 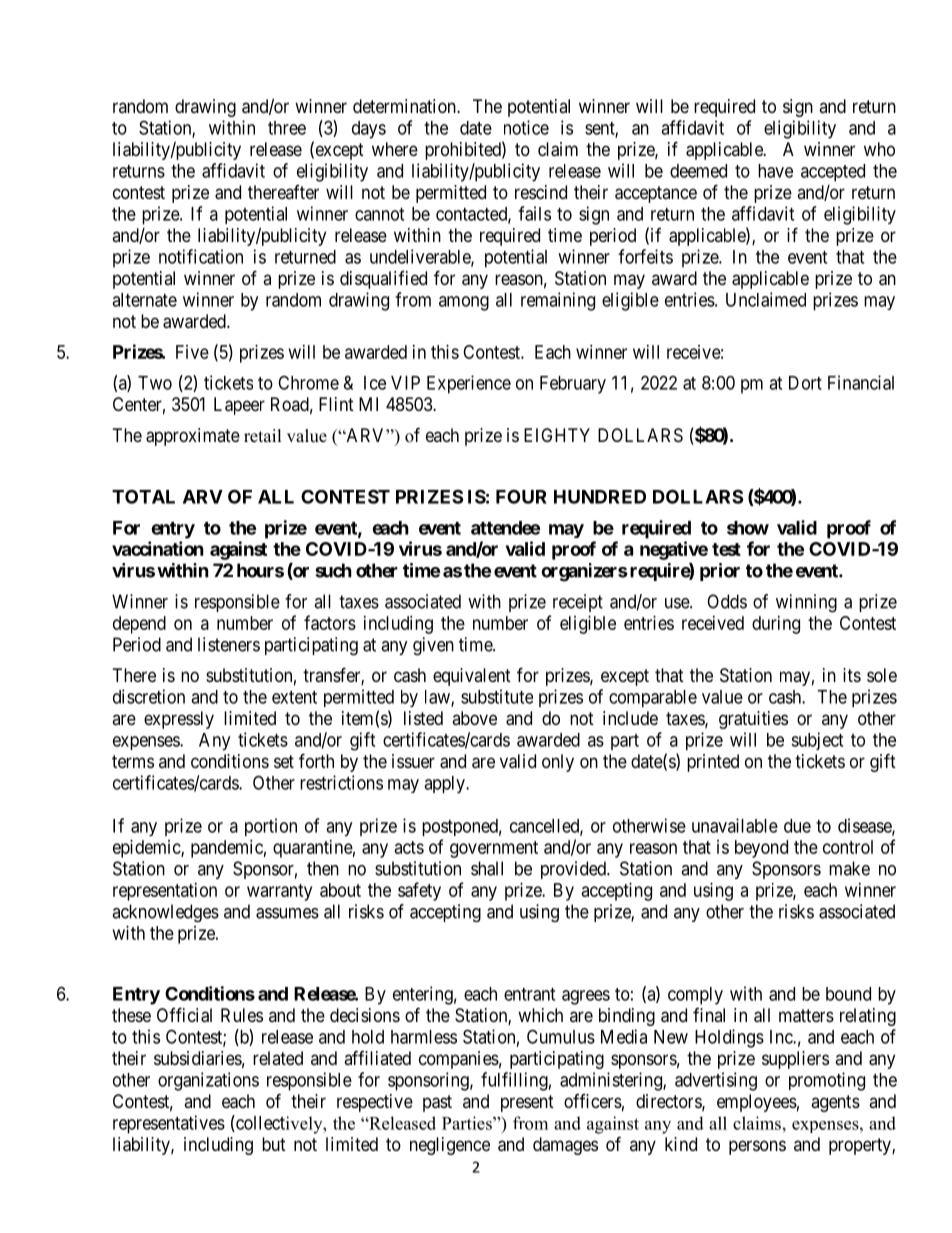 What do you see at coordinates (287, 128) in the screenshot?
I see `three` at bounding box center [287, 128].
